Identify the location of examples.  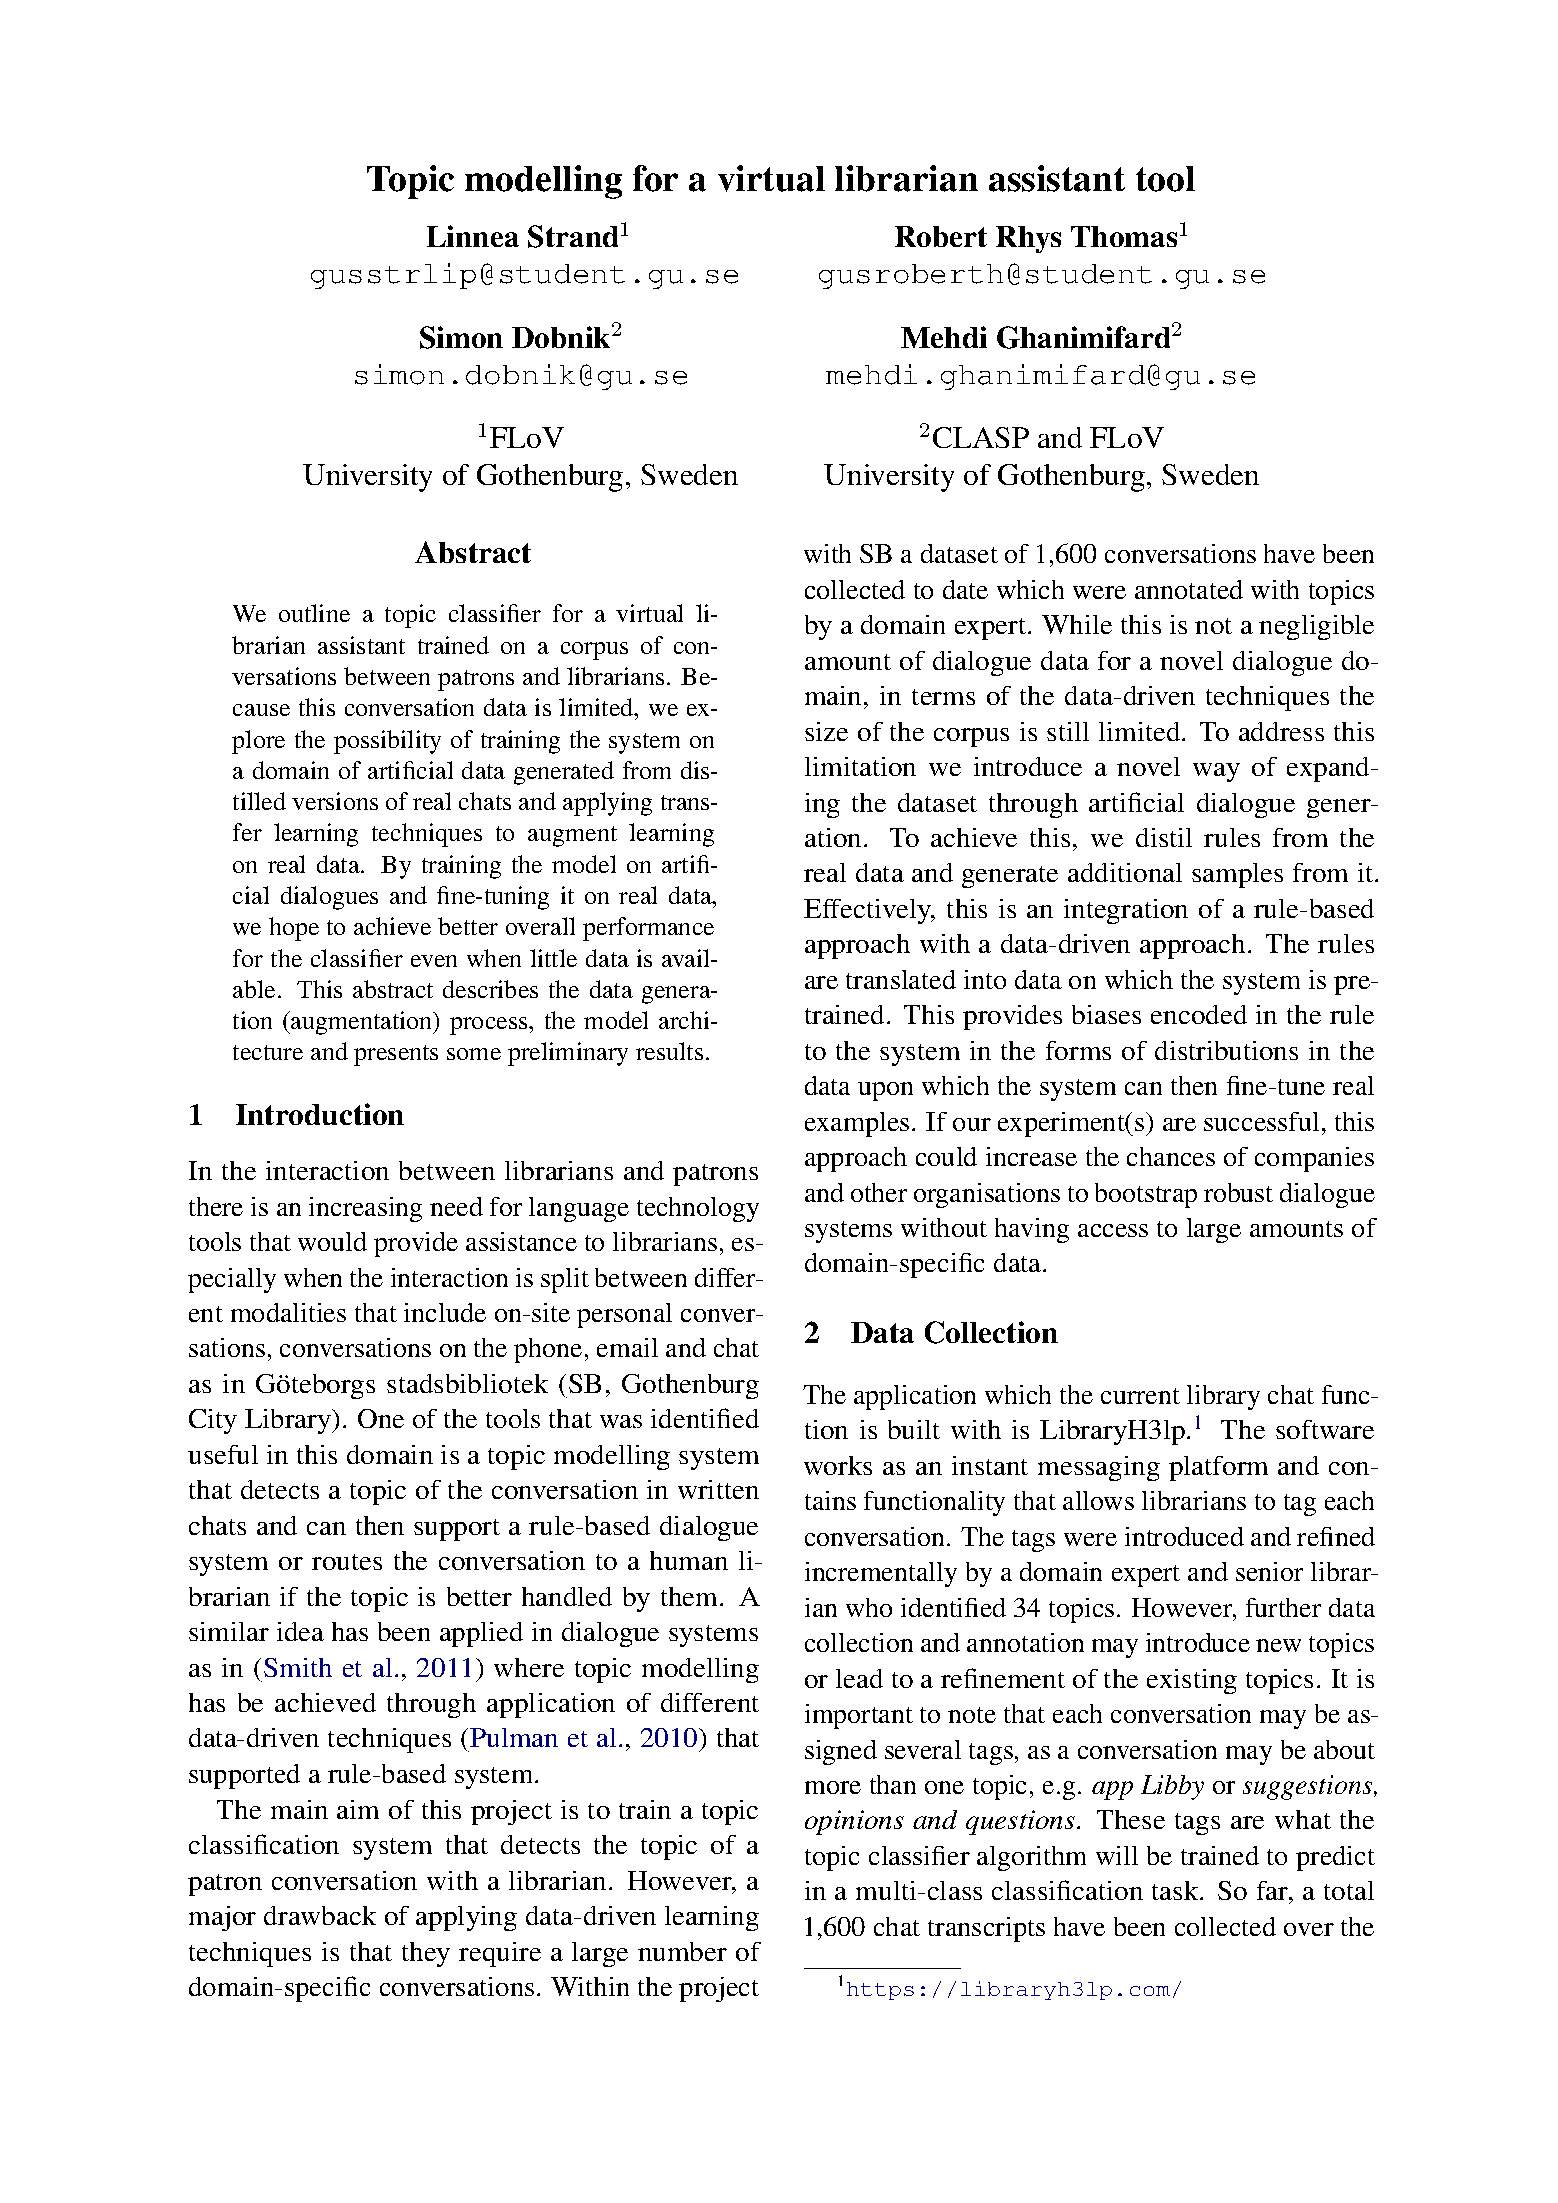
(857, 1124).
